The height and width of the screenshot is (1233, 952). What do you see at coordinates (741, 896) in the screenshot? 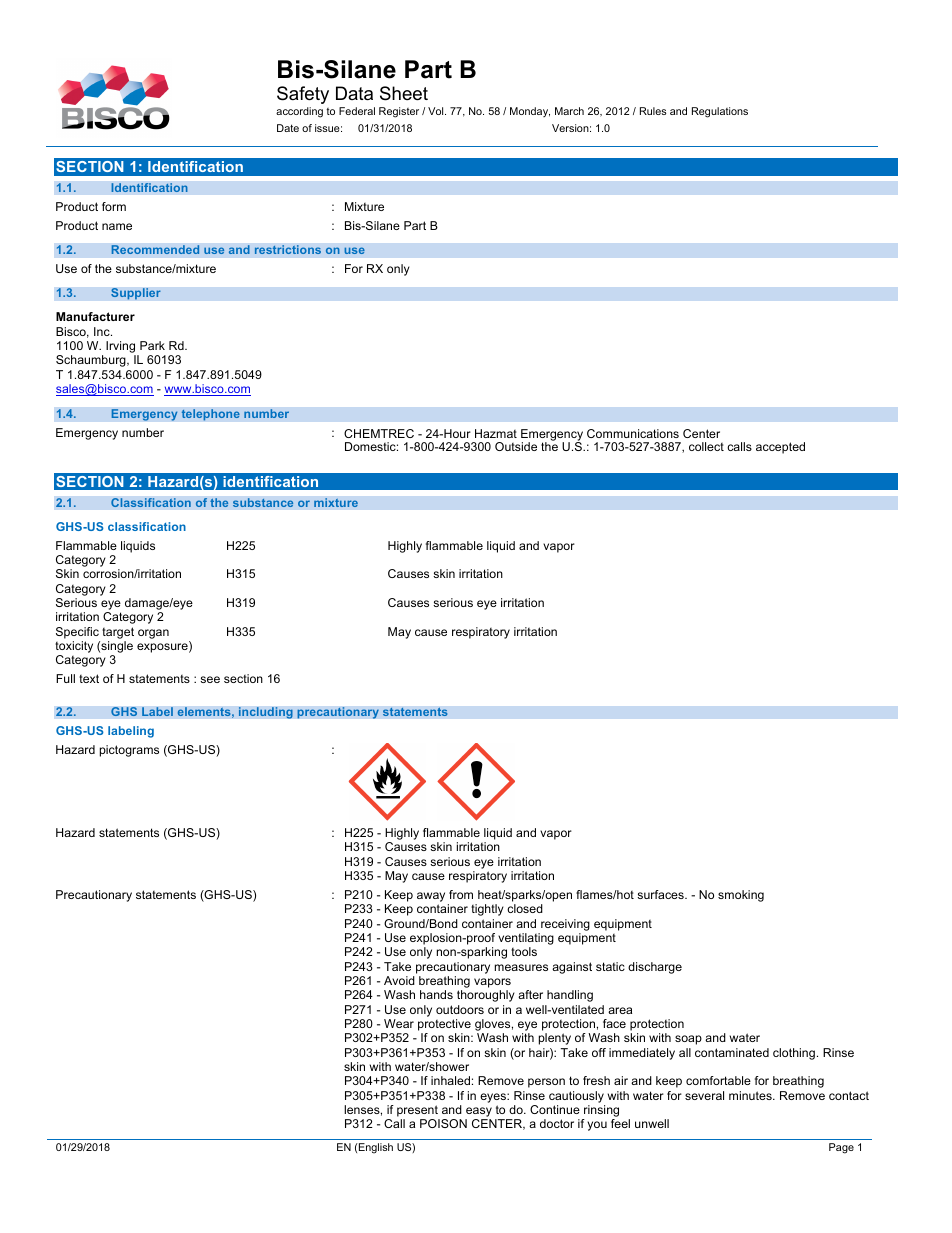
I see `smoking` at bounding box center [741, 896].
